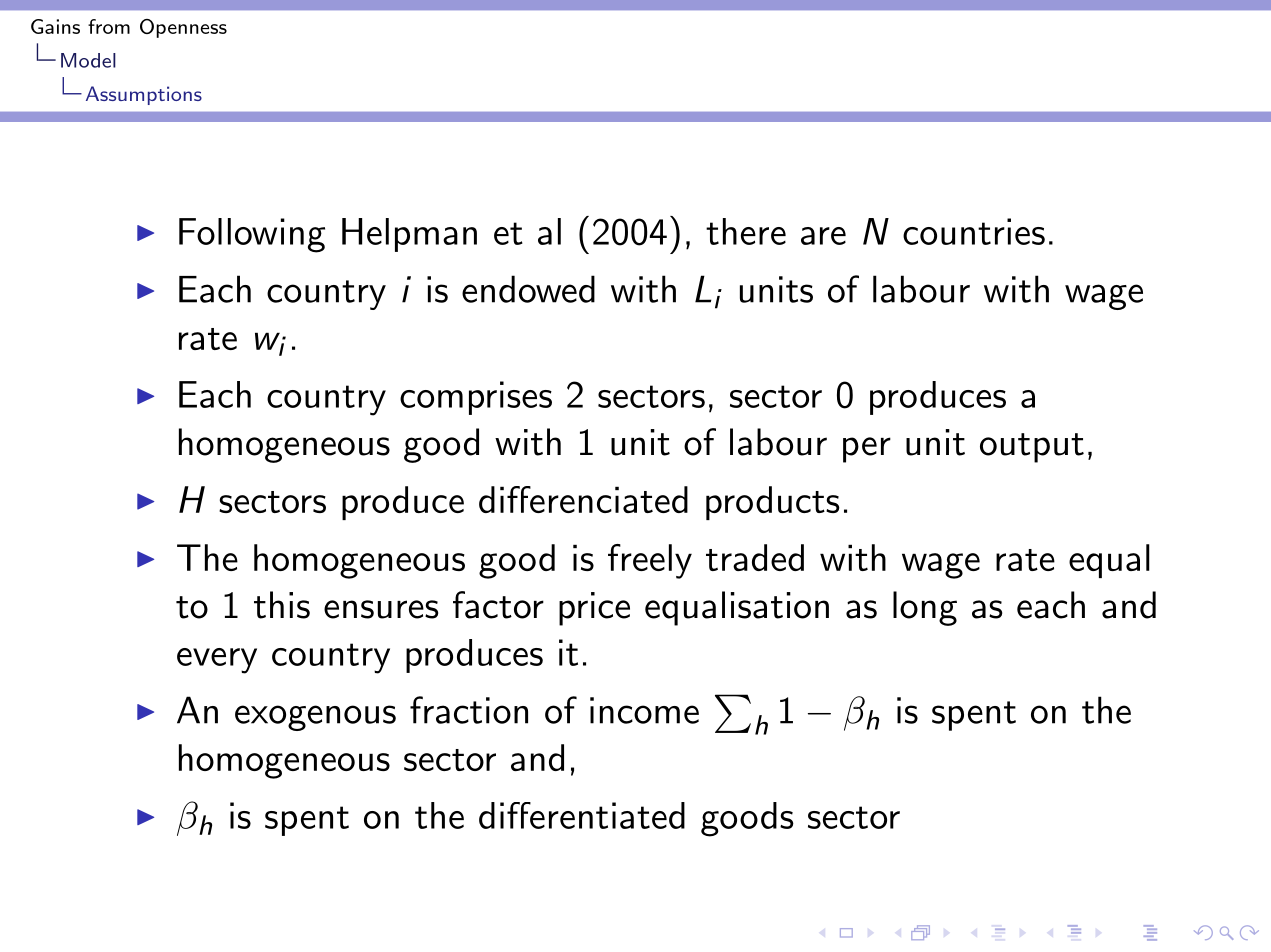 This image has width=1271, height=952. I want to click on exogenous, so click(315, 718).
